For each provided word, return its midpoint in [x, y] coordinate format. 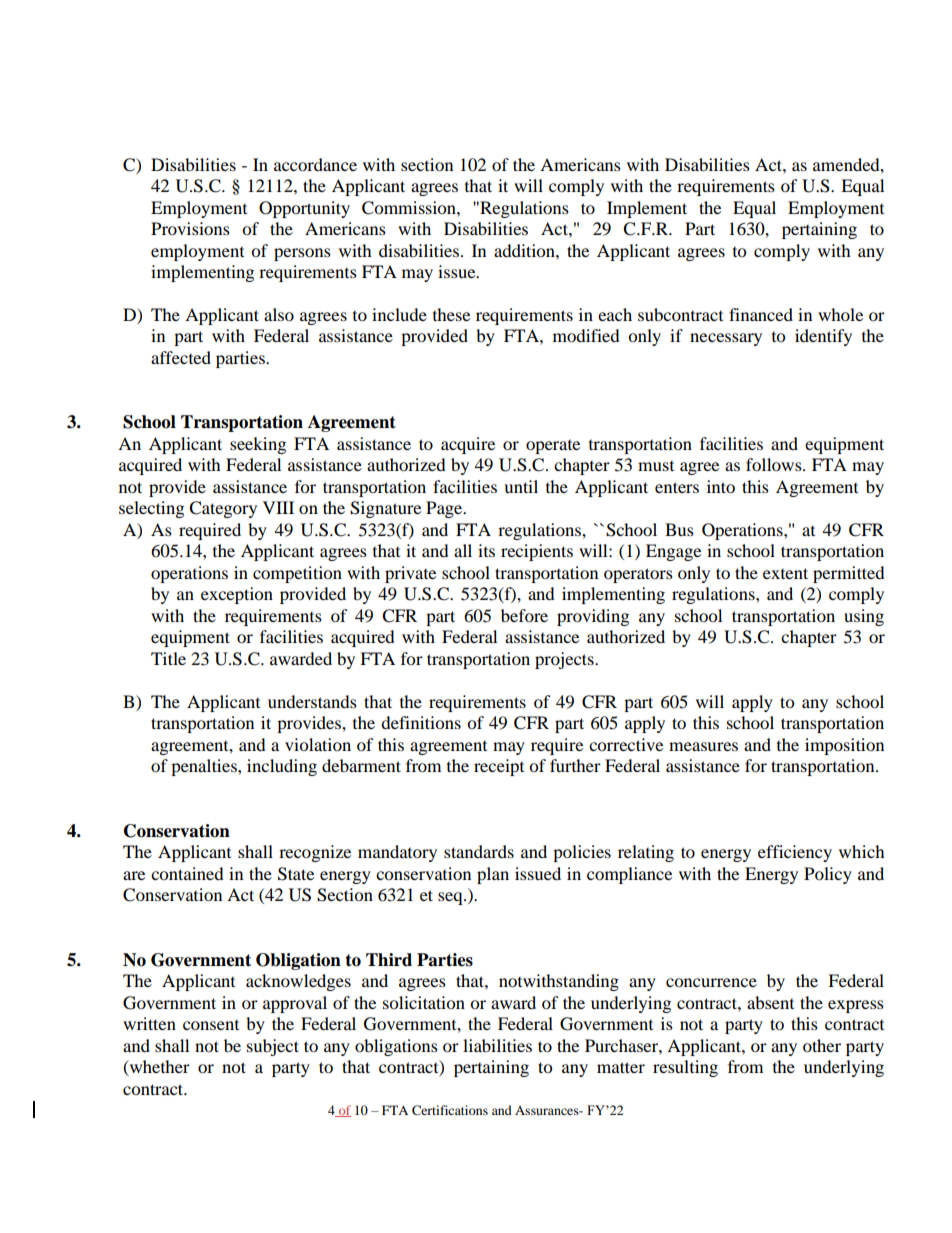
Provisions [190, 228]
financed [761, 314]
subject [273, 1047]
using [864, 617]
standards [479, 851]
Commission [410, 208]
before [524, 615]
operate [553, 447]
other [822, 1045]
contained [187, 873]
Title [168, 658]
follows [775, 464]
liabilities [497, 1045]
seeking [258, 445]
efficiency [795, 853]
